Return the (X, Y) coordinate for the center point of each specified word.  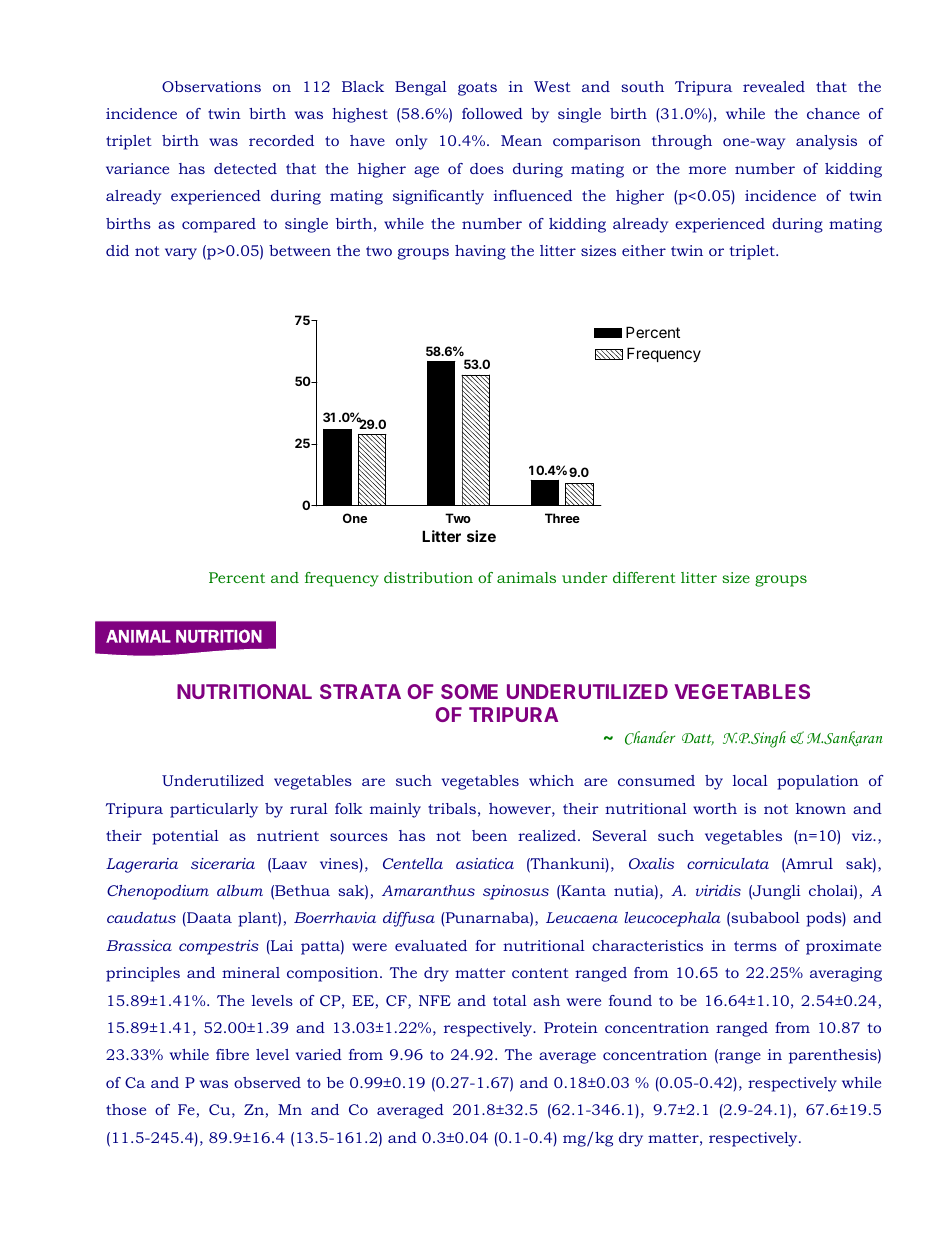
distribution (428, 577)
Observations (211, 86)
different (644, 577)
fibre (232, 1054)
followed (492, 113)
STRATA (360, 691)
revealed (774, 86)
